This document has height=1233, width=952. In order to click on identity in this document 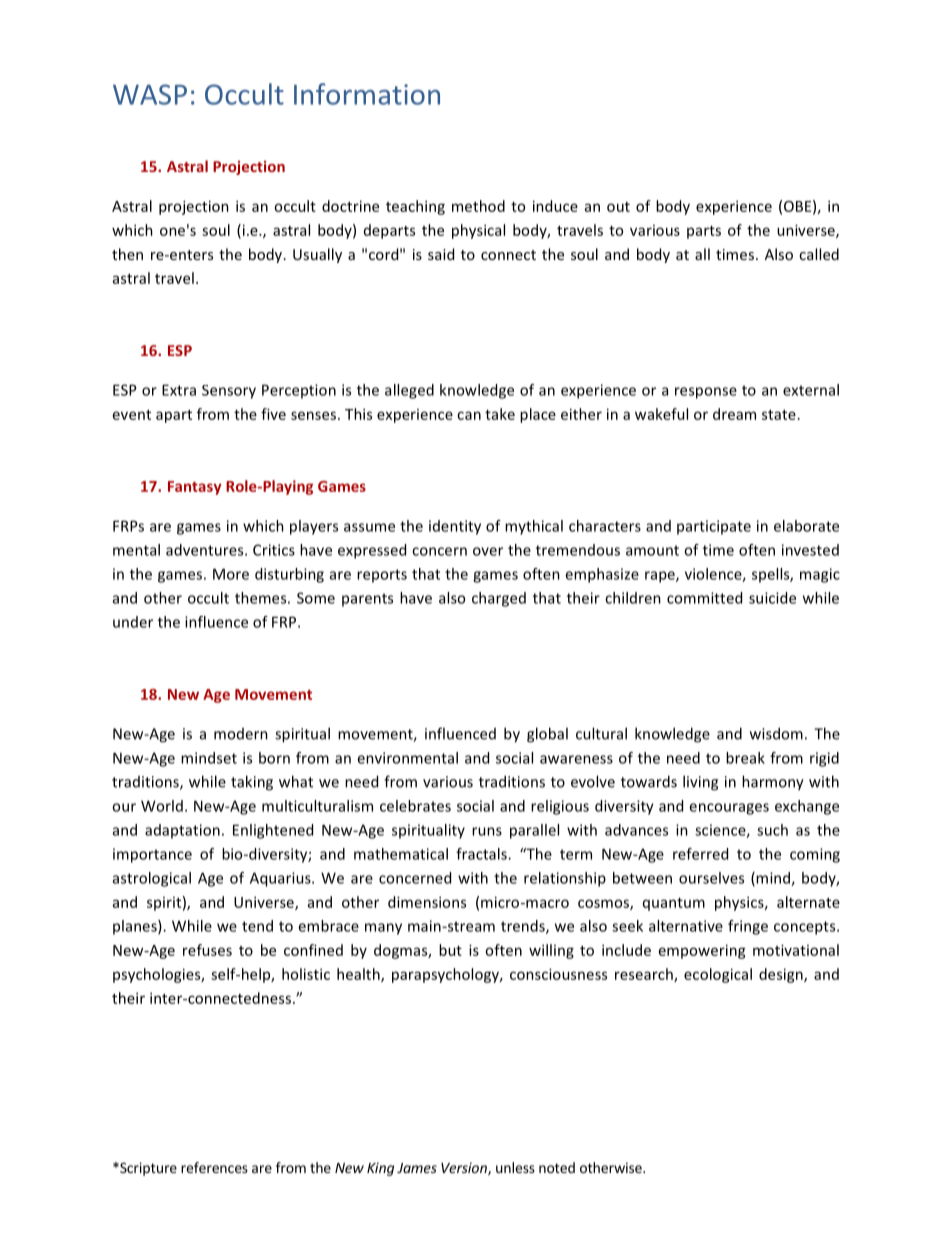, I will do `click(455, 527)`.
